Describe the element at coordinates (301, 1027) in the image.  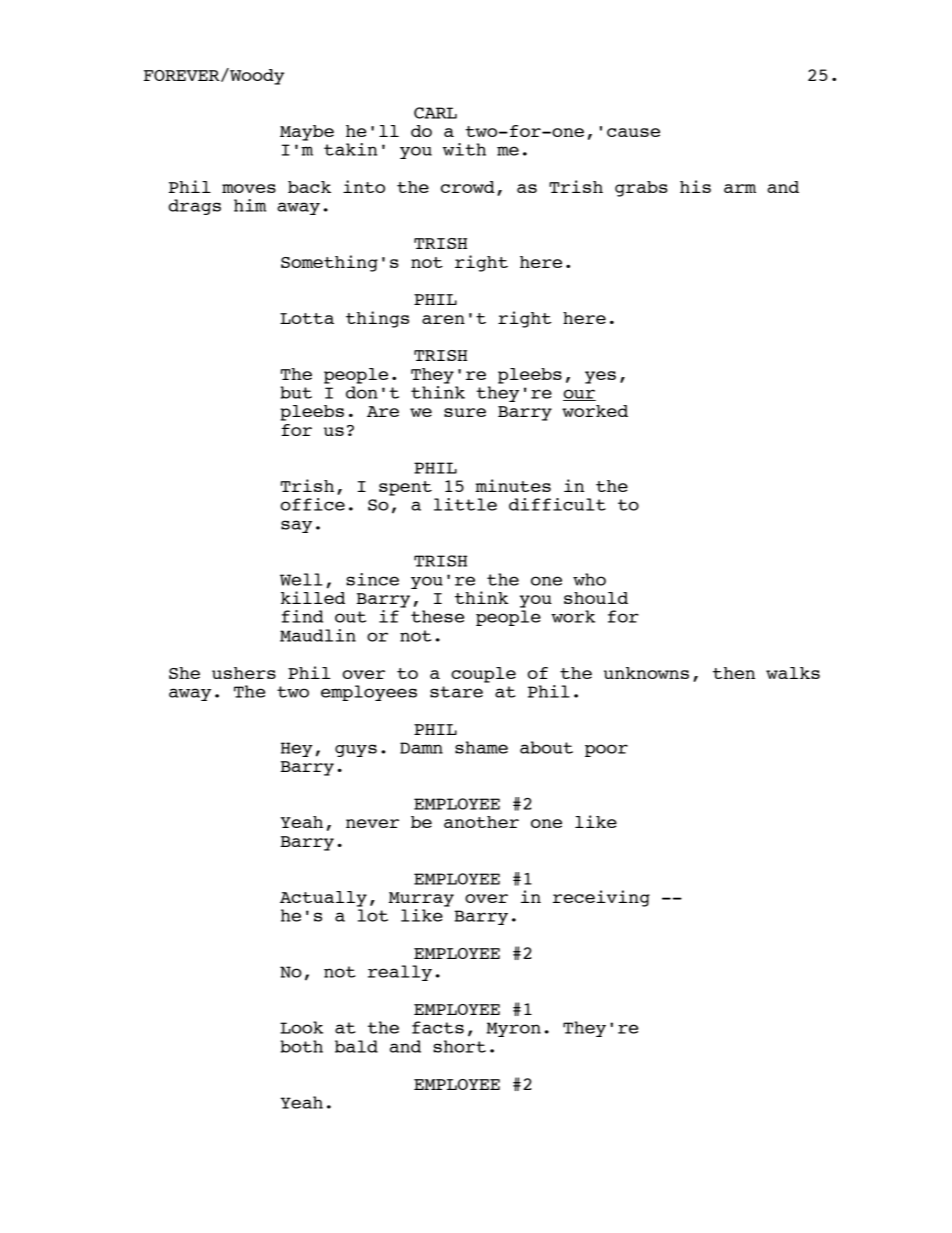
I see `Look` at that location.
